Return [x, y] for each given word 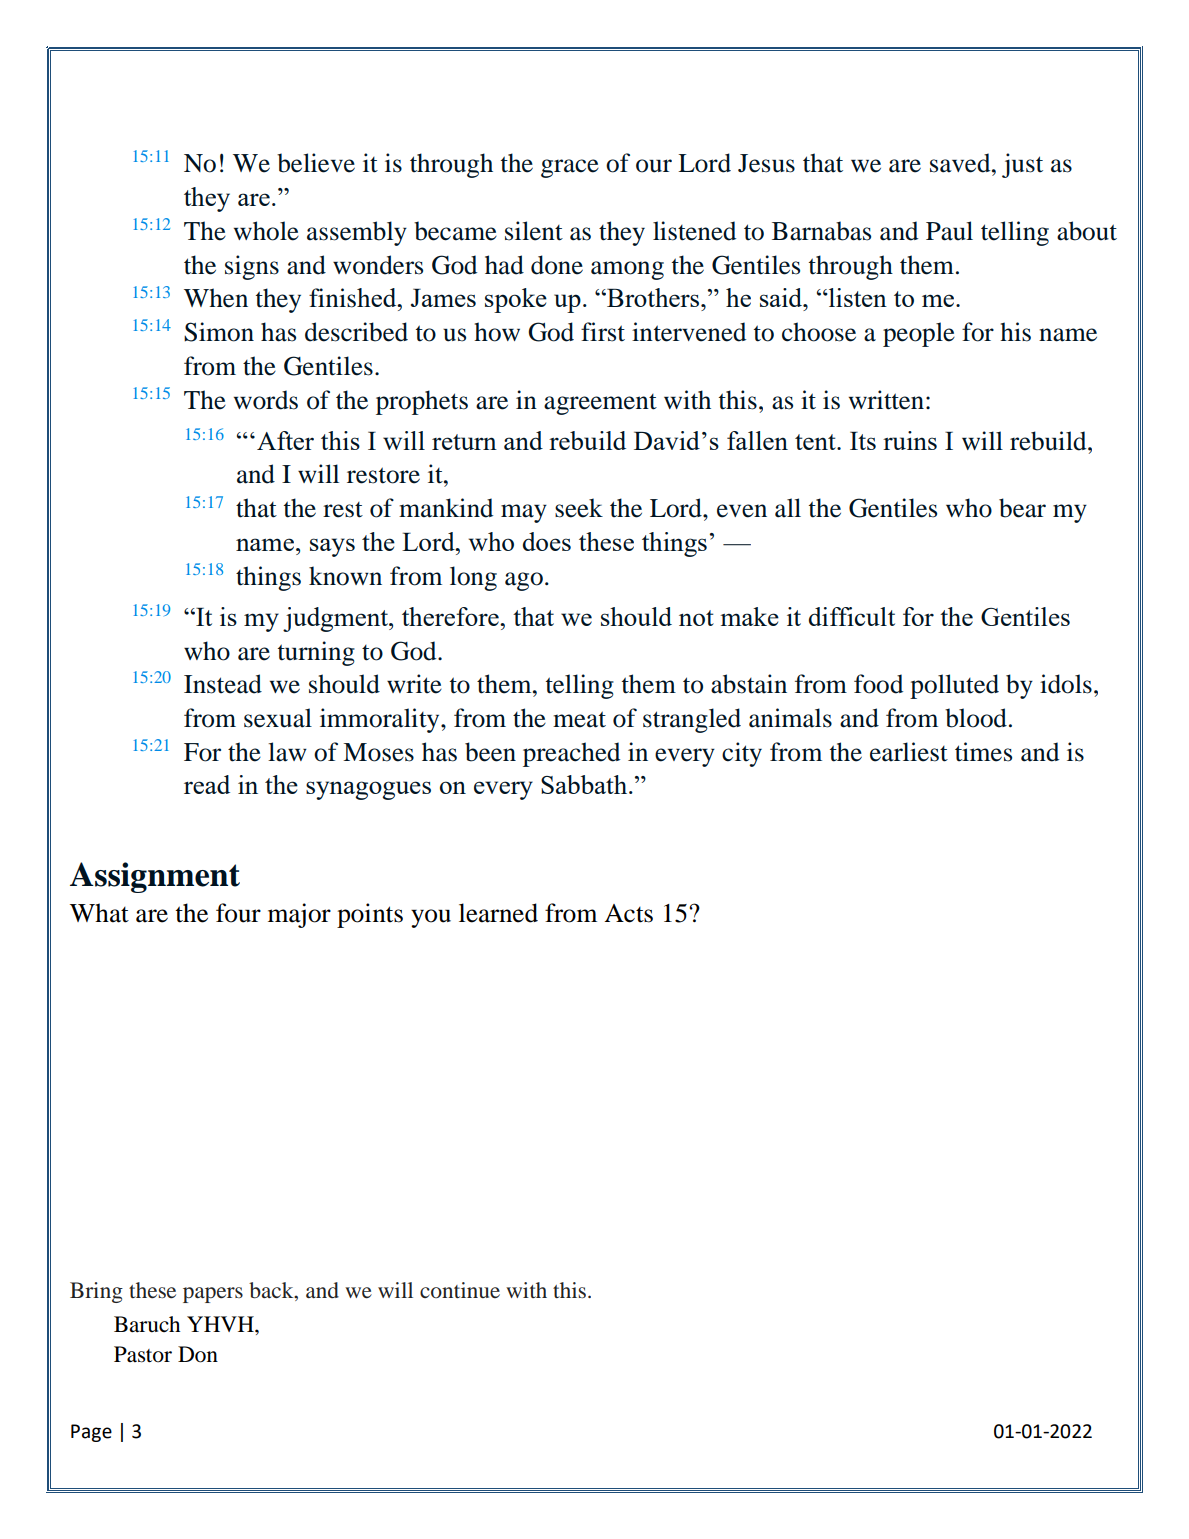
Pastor [143, 1354]
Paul [949, 231]
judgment [336, 619]
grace [570, 168]
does [547, 541]
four [238, 913]
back [272, 1291]
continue [460, 1290]
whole [266, 231]
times [983, 752]
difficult [852, 616]
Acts [628, 913]
